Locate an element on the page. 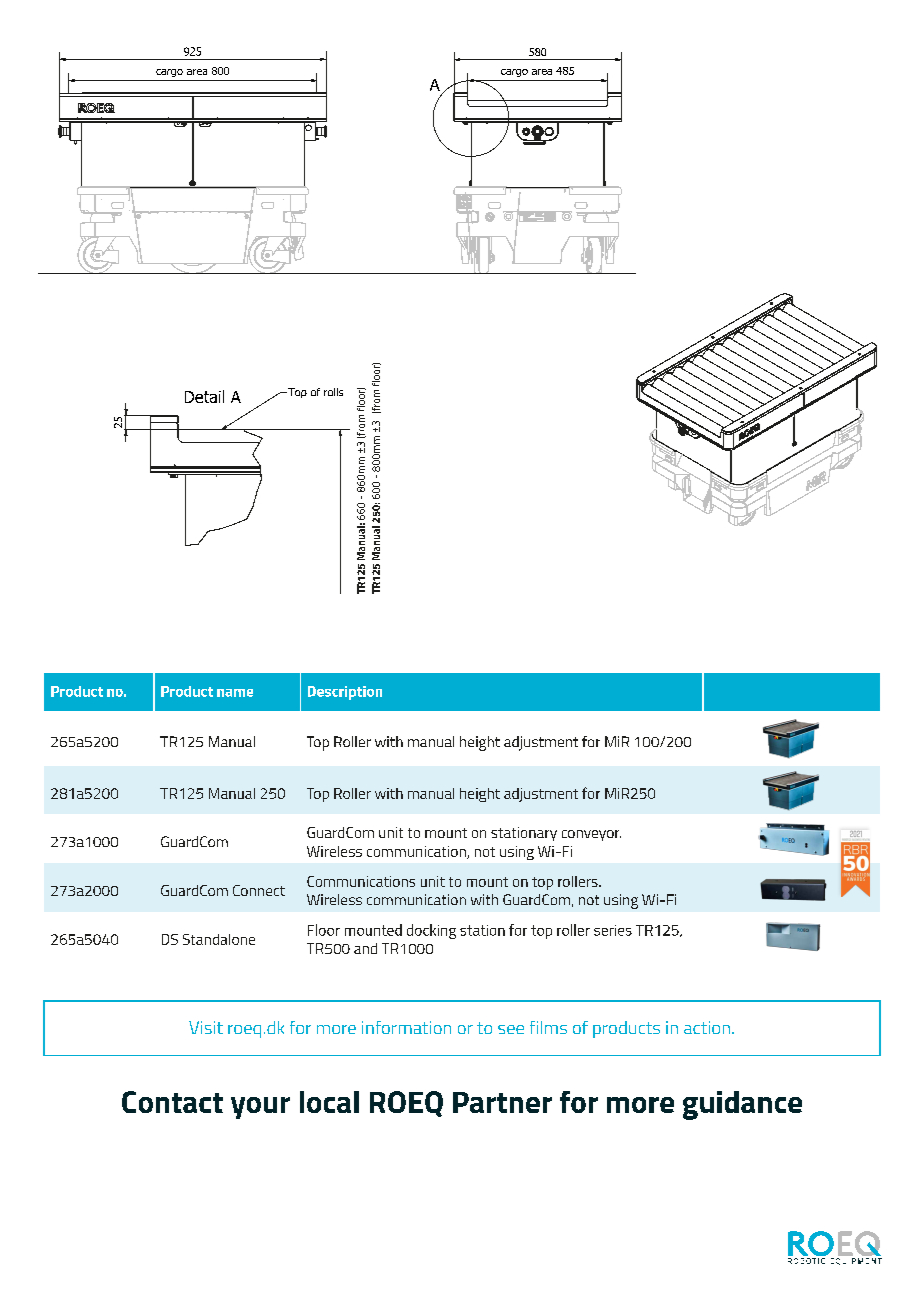 This page has height=1308, width=924. guidance is located at coordinates (742, 1105).
